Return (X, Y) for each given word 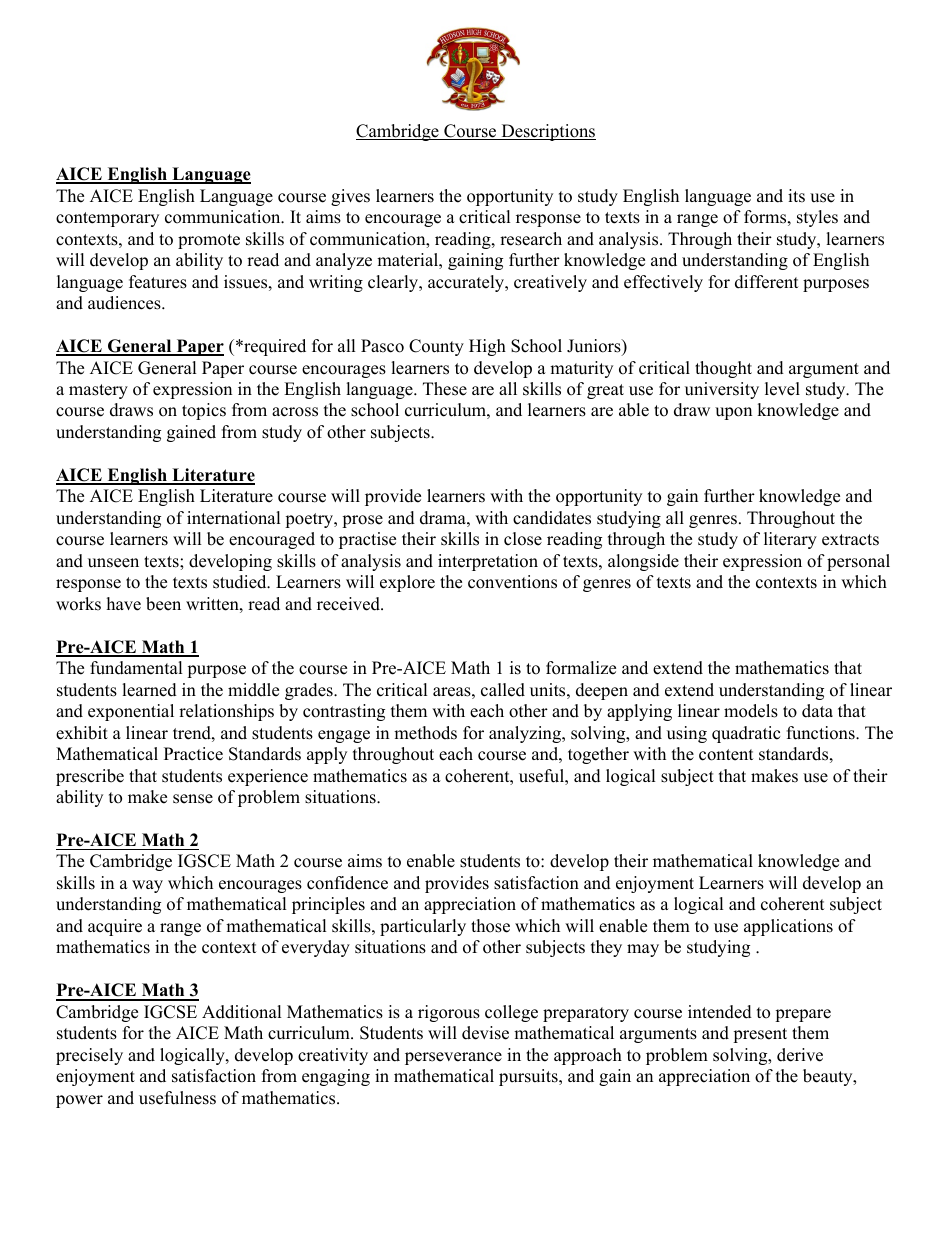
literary (790, 540)
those (490, 926)
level (782, 389)
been (163, 604)
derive (800, 1055)
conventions (512, 582)
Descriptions (547, 132)
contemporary (107, 219)
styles (817, 218)
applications (788, 927)
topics (204, 411)
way (147, 886)
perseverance (453, 1058)
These (445, 389)
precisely (89, 1056)
